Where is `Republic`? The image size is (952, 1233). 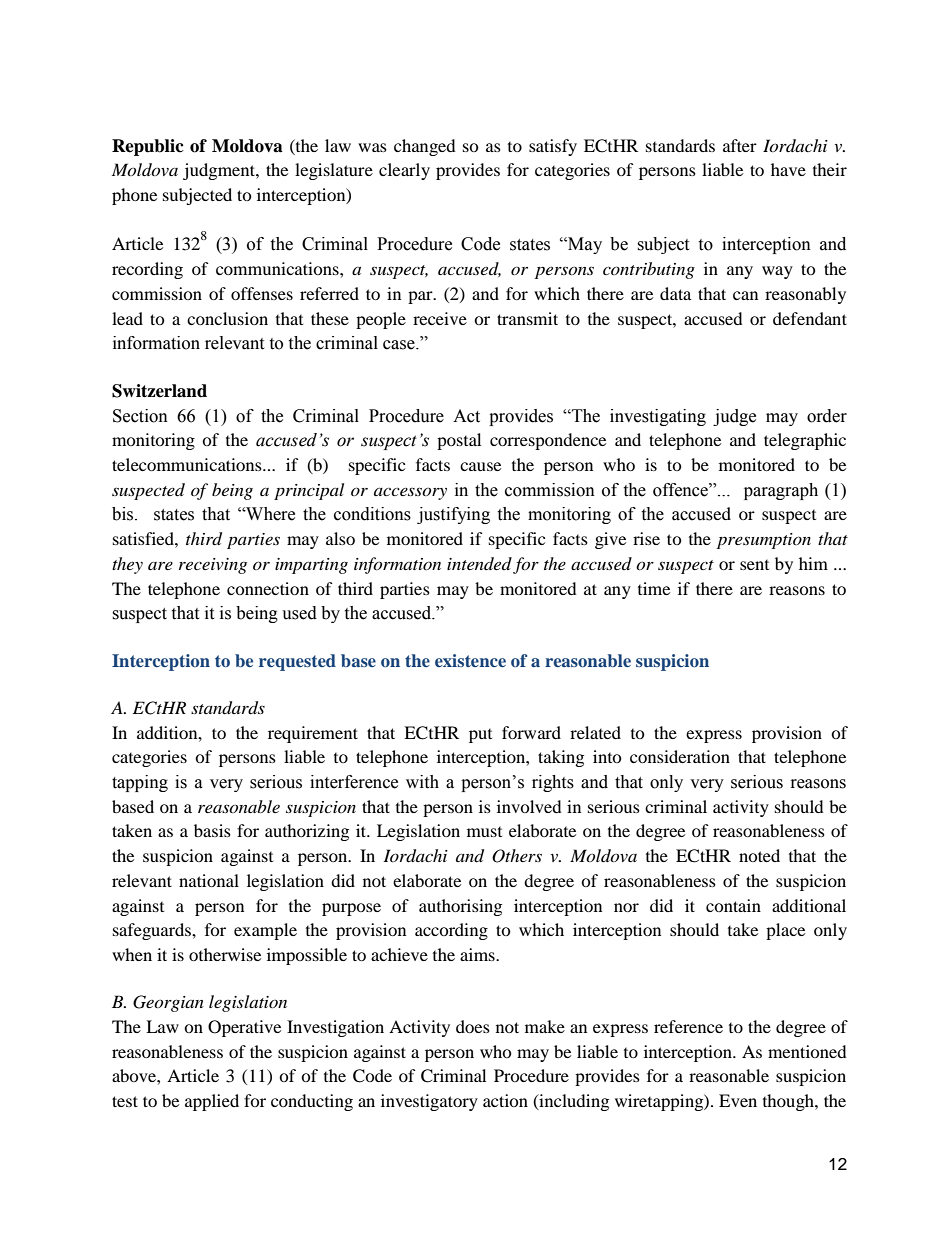 Republic is located at coordinates (148, 147).
